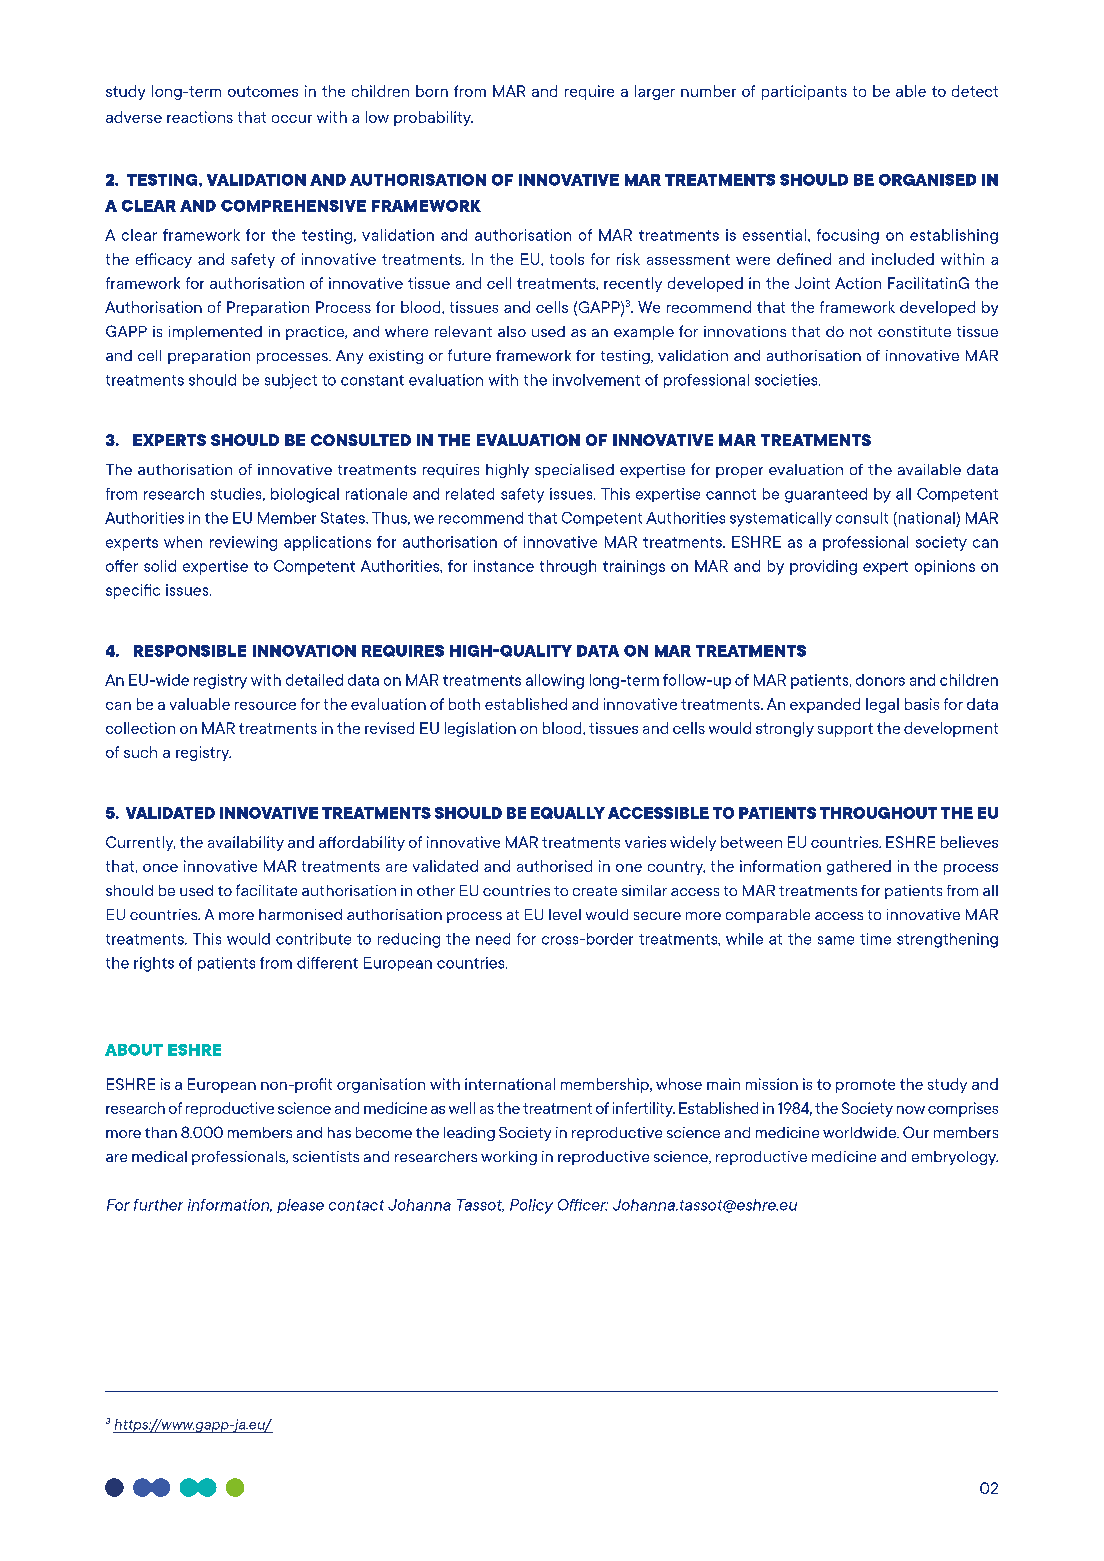 This image has height=1561, width=1104. Describe the element at coordinates (804, 92) in the image. I see `participants` at that location.
